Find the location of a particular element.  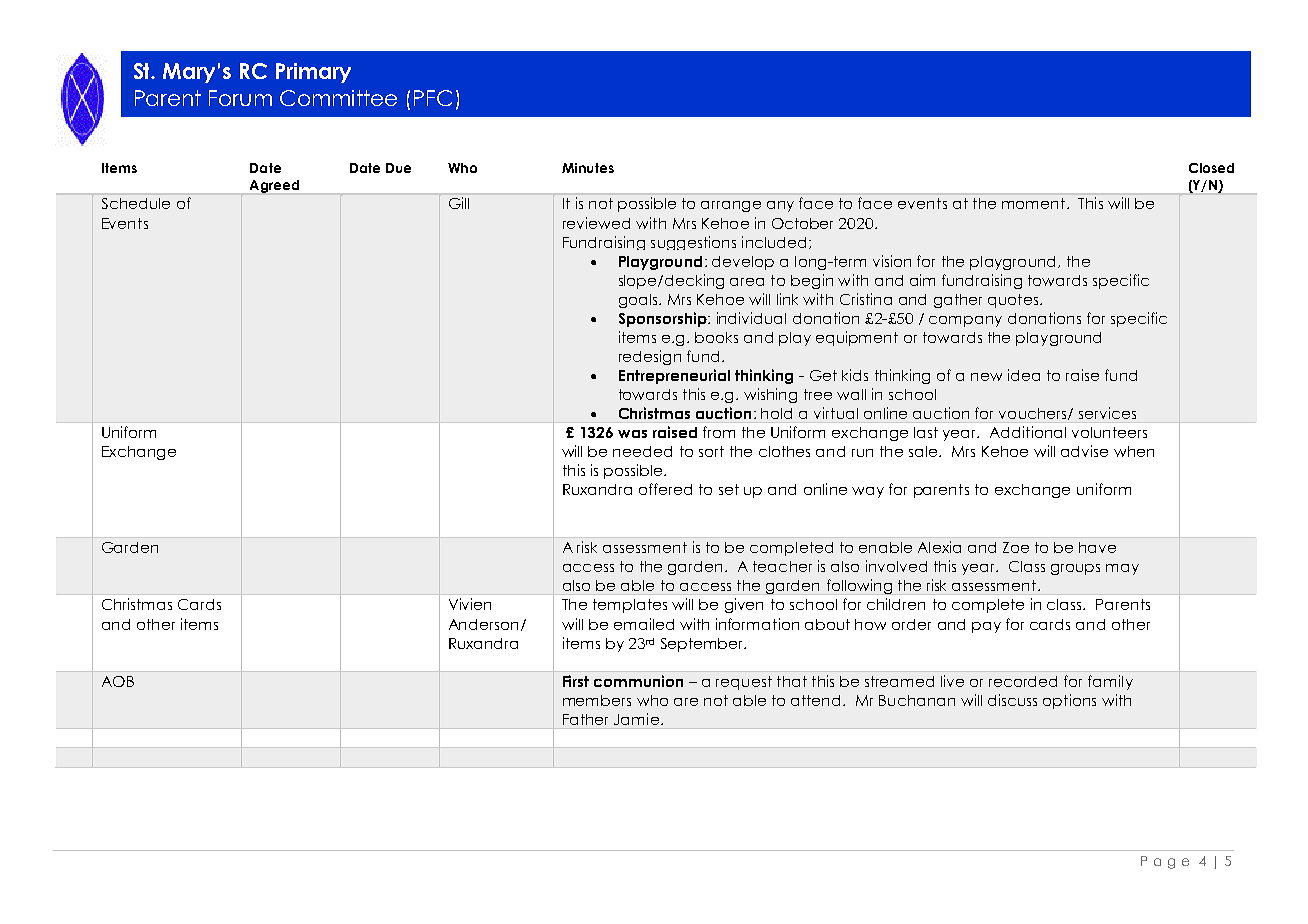

Forum is located at coordinates (240, 98).
